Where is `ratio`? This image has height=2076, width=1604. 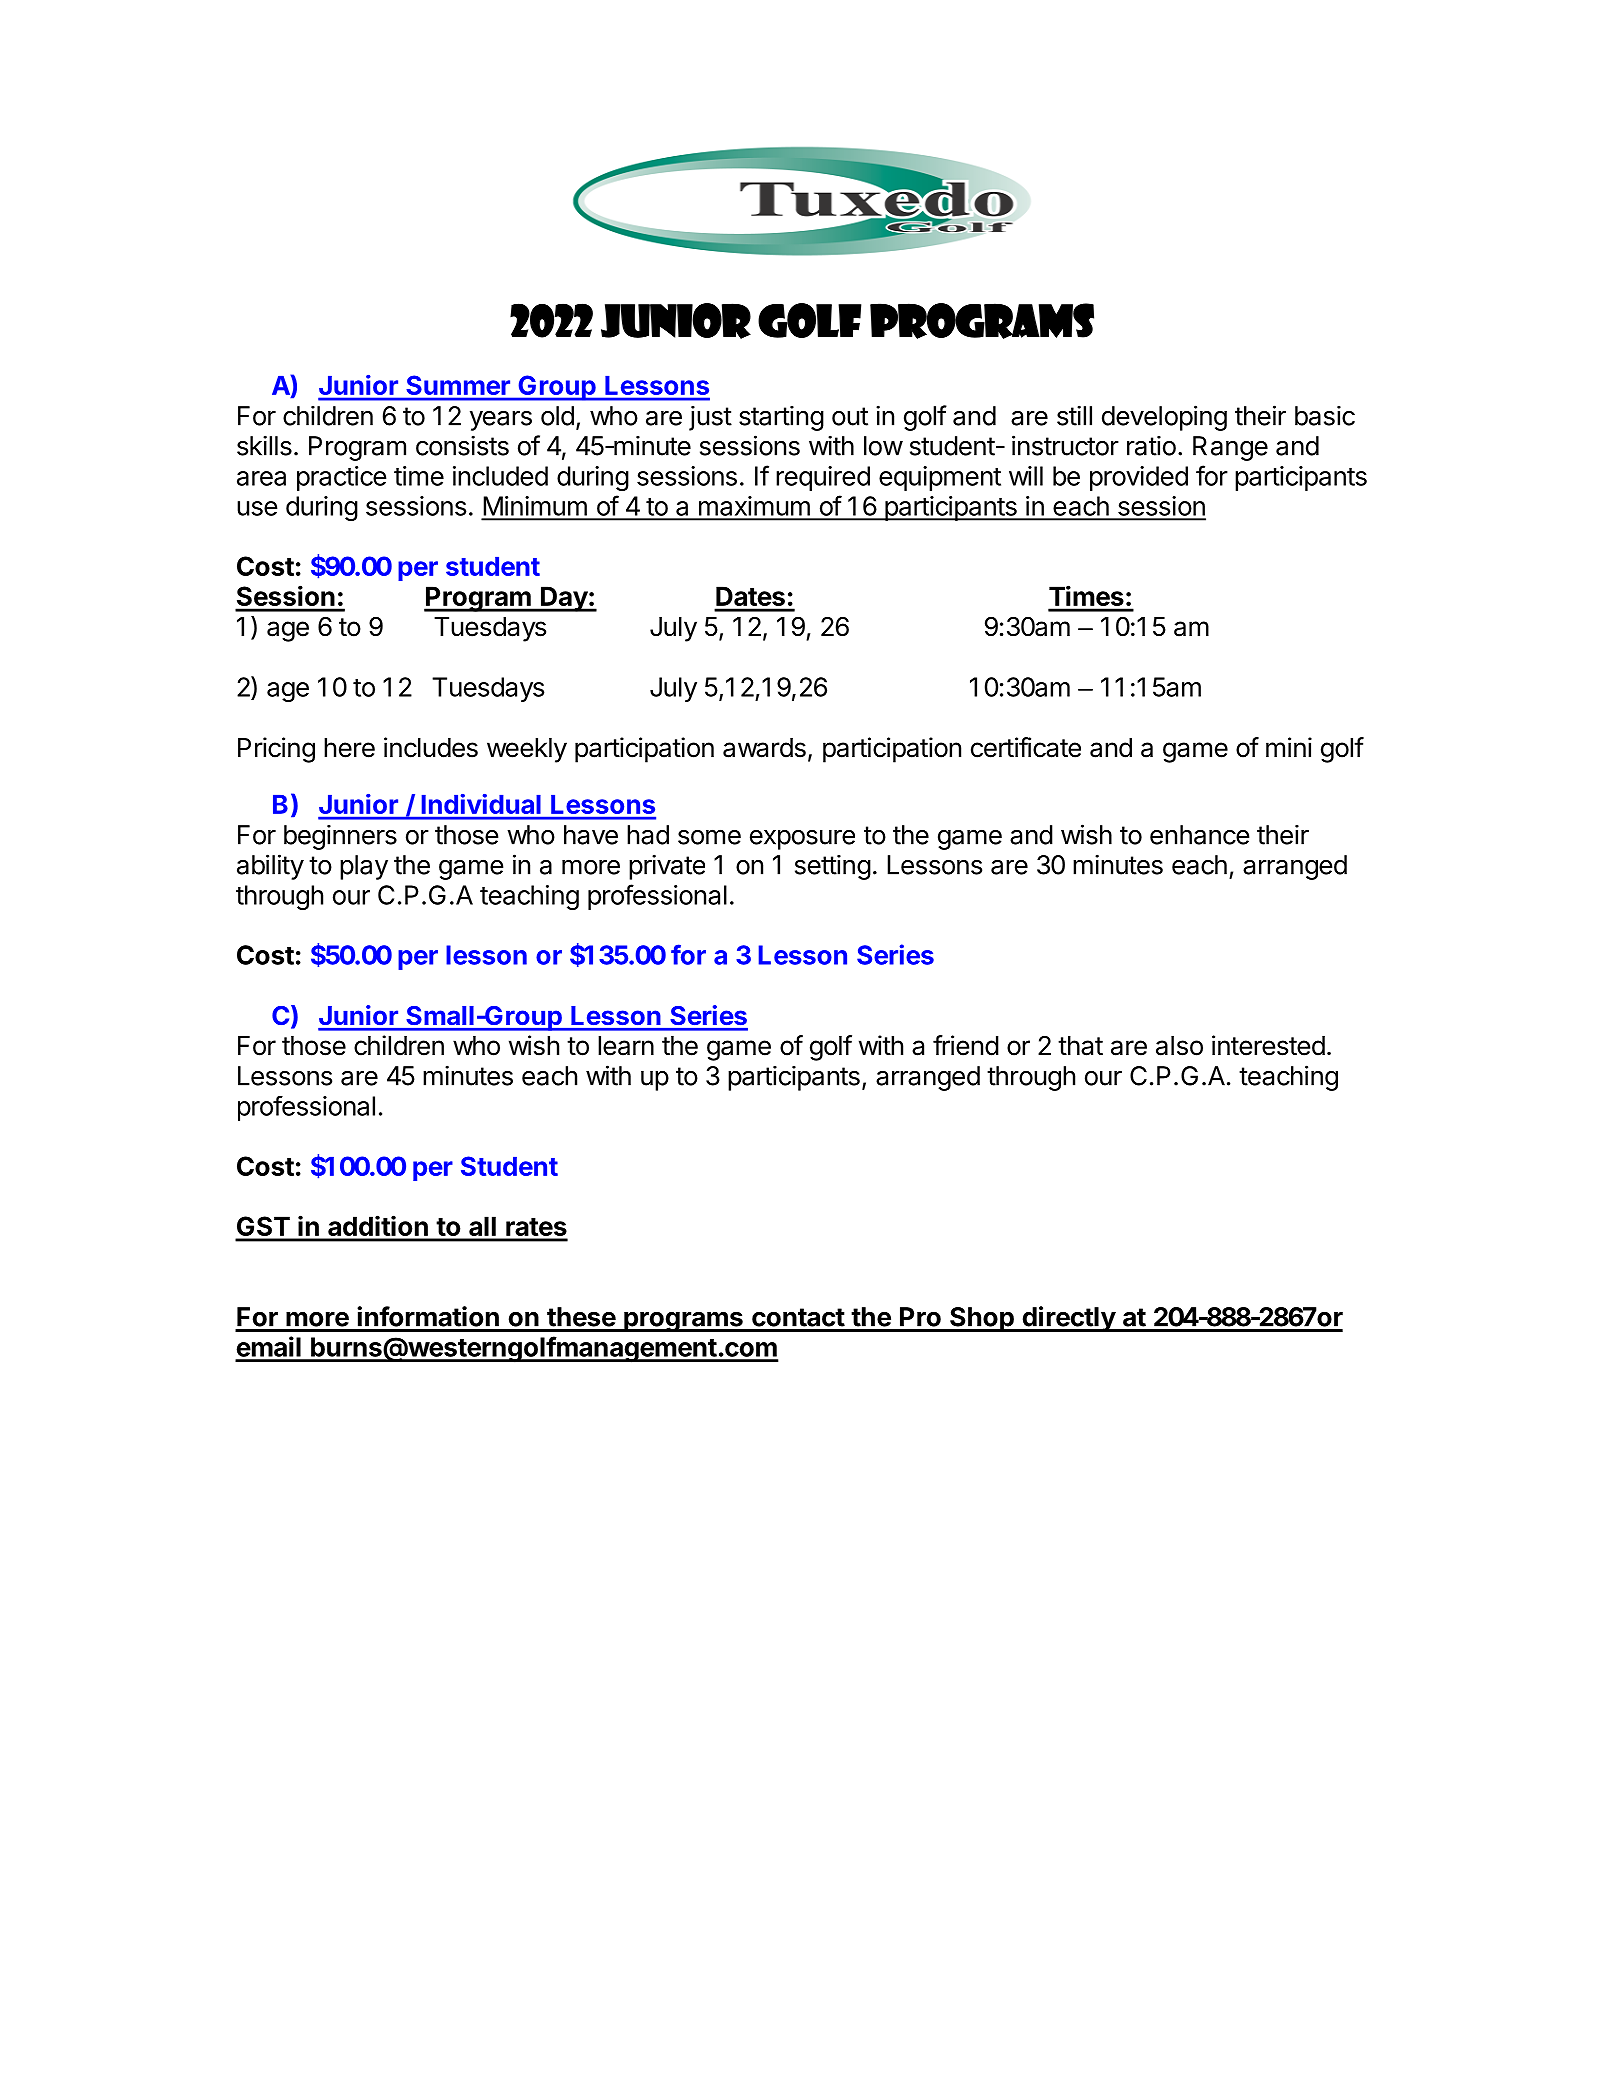
ratio is located at coordinates (1151, 445).
